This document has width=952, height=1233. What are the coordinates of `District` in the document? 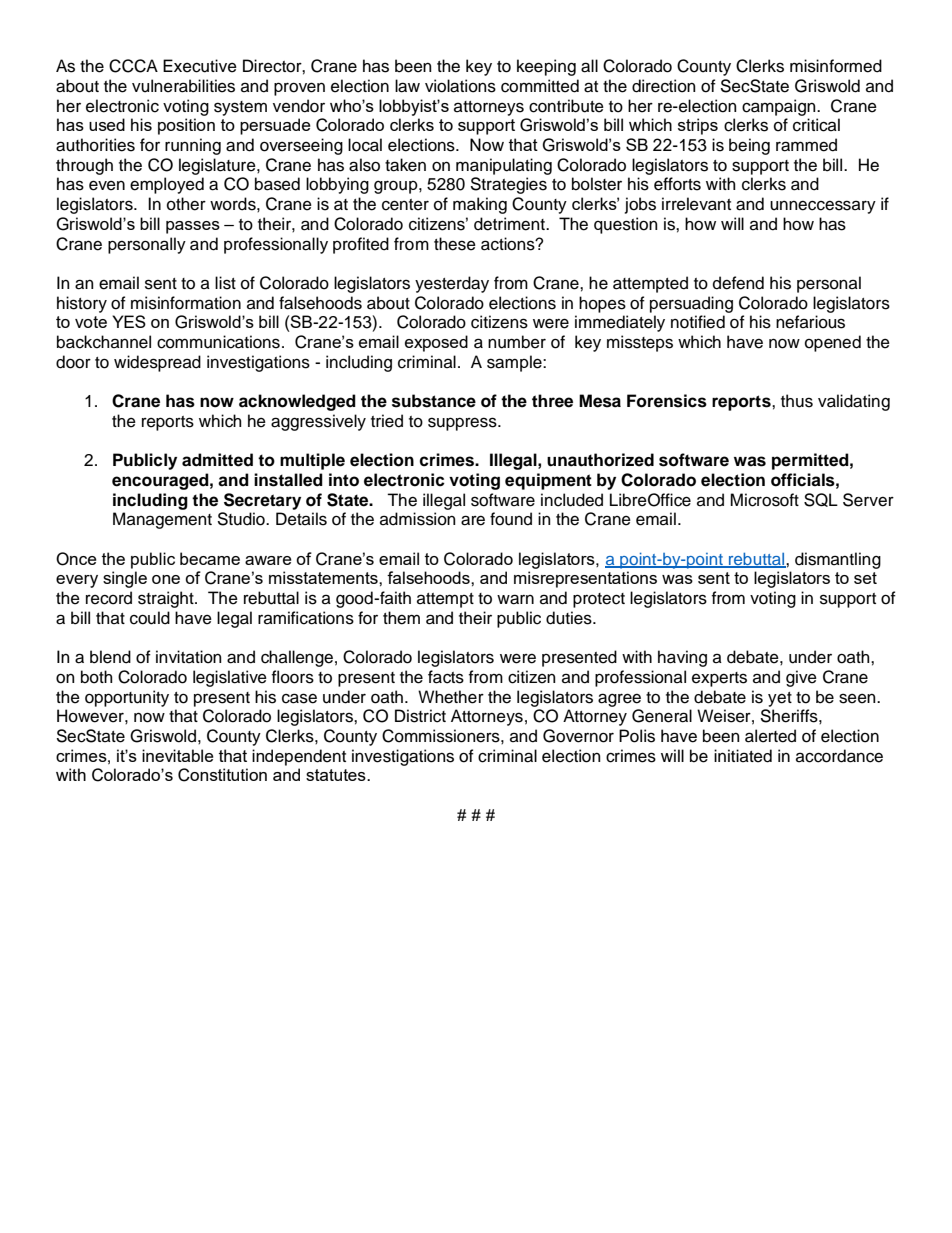 It's located at (420, 716).
